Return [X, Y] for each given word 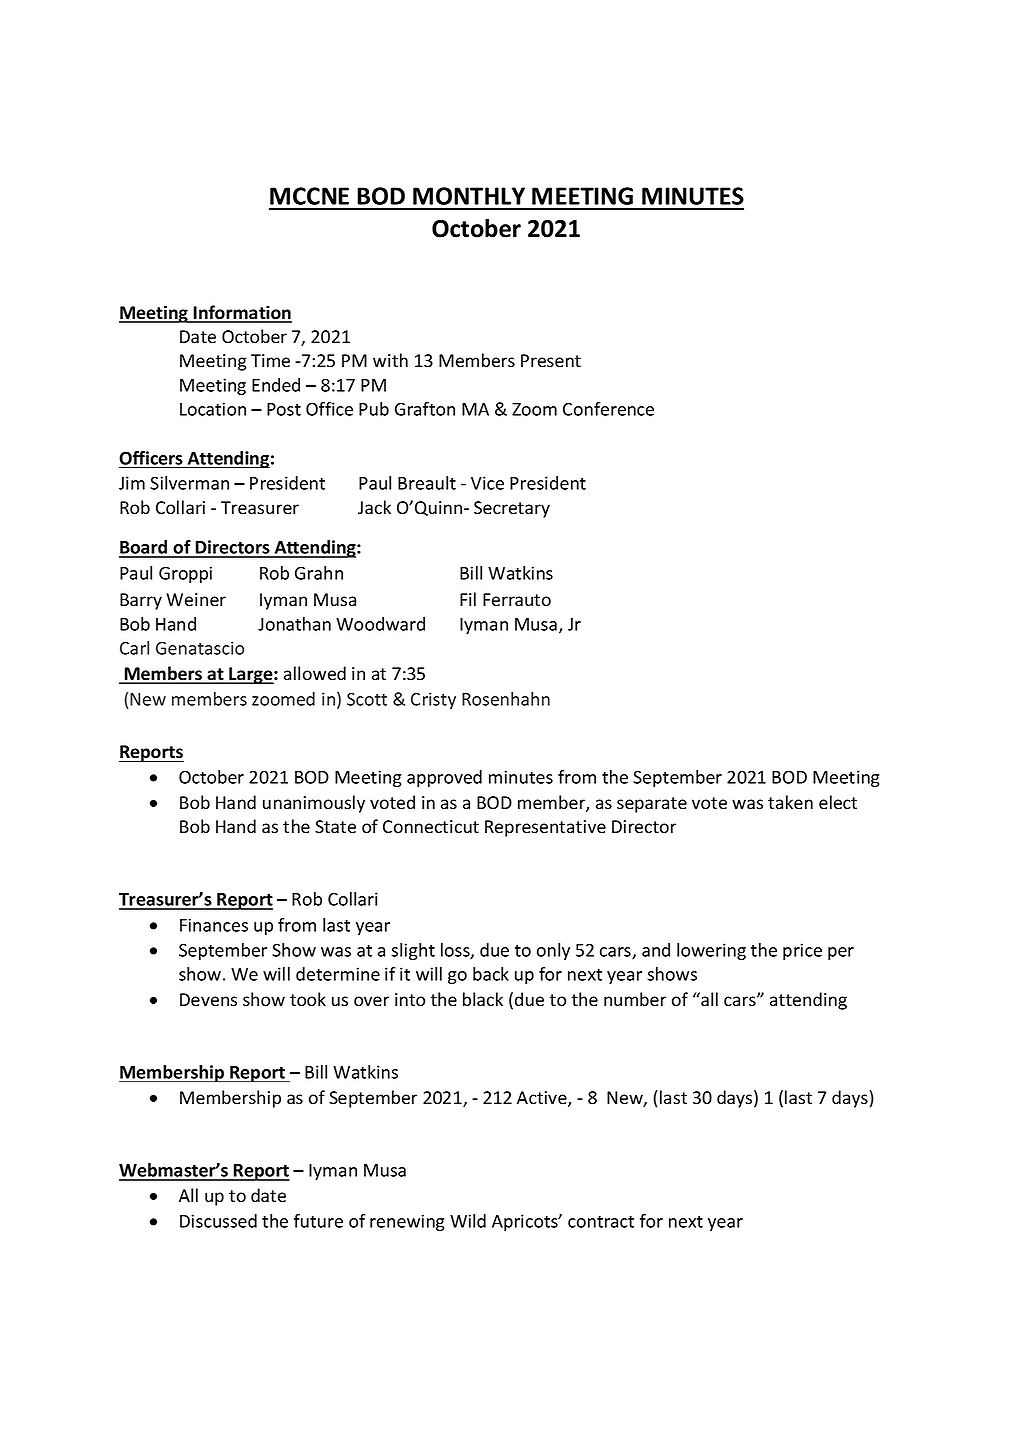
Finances [214, 925]
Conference [608, 409]
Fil [468, 599]
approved [444, 778]
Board [144, 548]
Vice [487, 483]
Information [242, 313]
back [491, 974]
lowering [711, 951]
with [390, 360]
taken [790, 802]
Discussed [218, 1221]
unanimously [314, 804]
